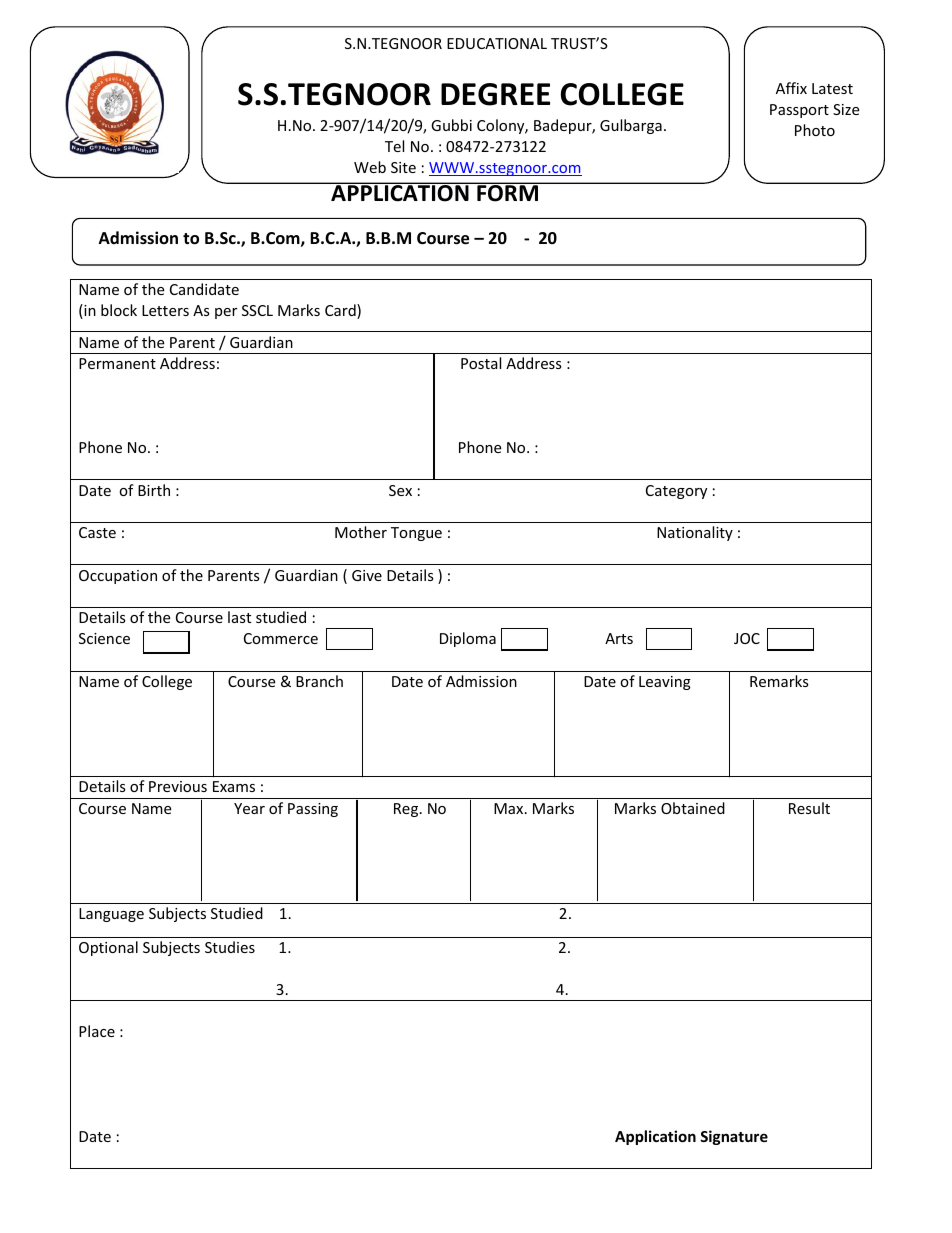 The height and width of the document is (1233, 952). Describe the element at coordinates (734, 1137) in the document. I see `Signature` at that location.
